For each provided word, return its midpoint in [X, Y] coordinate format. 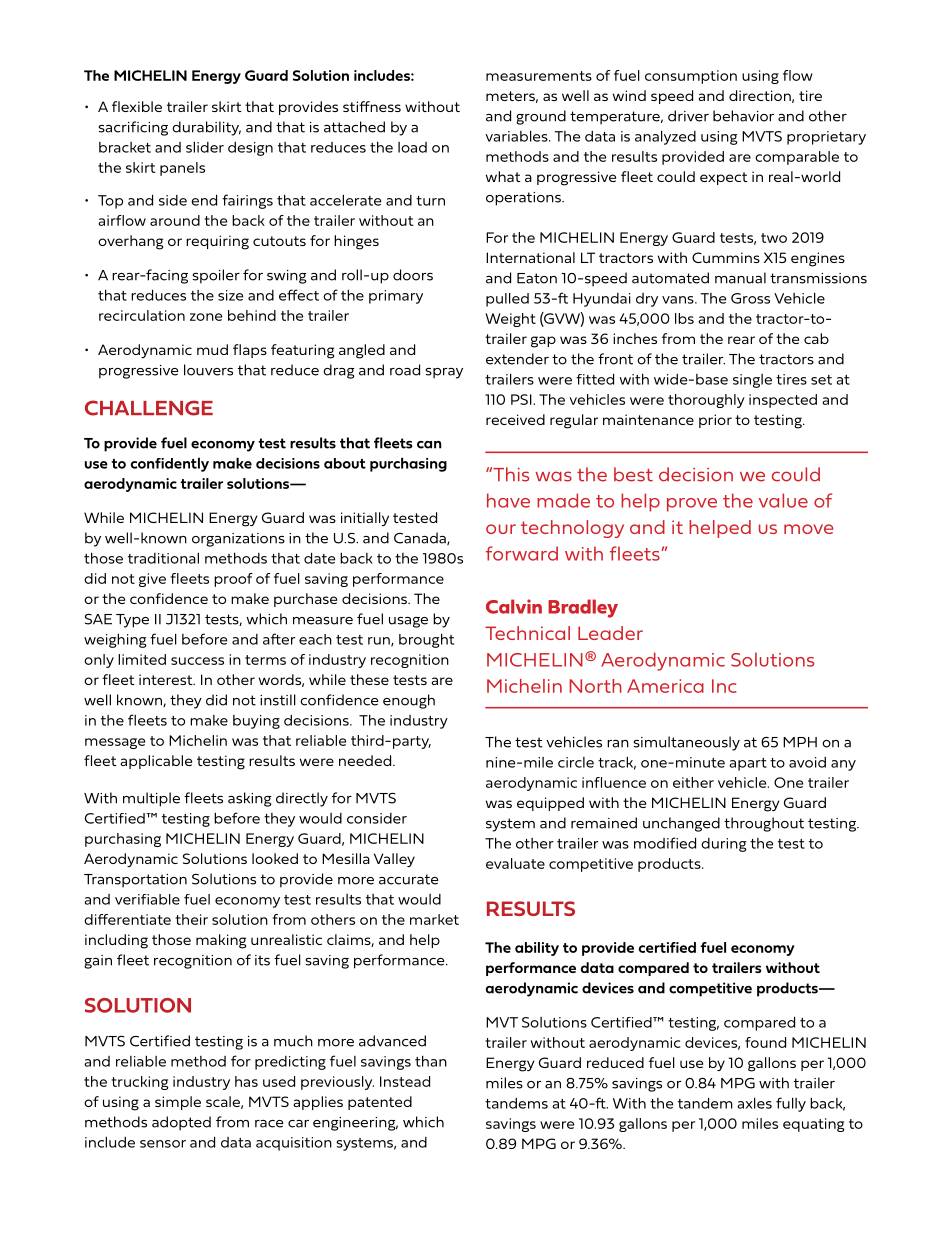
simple [178, 1103]
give [152, 580]
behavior [743, 116]
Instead [405, 1081]
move [808, 529]
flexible [137, 106]
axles [754, 1103]
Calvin [514, 606]
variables [517, 136]
